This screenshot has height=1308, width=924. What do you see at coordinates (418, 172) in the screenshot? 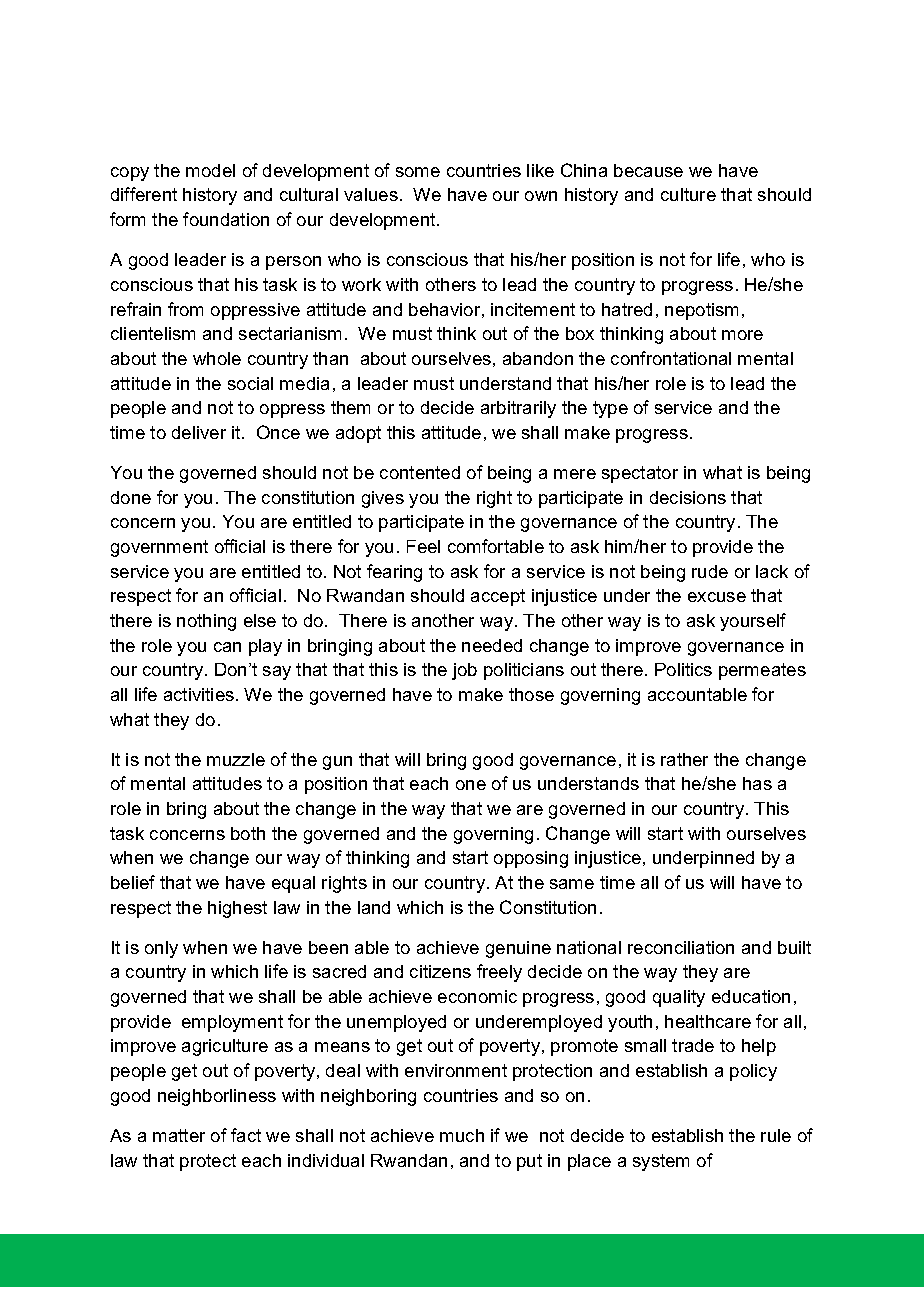
I see `some` at bounding box center [418, 172].
